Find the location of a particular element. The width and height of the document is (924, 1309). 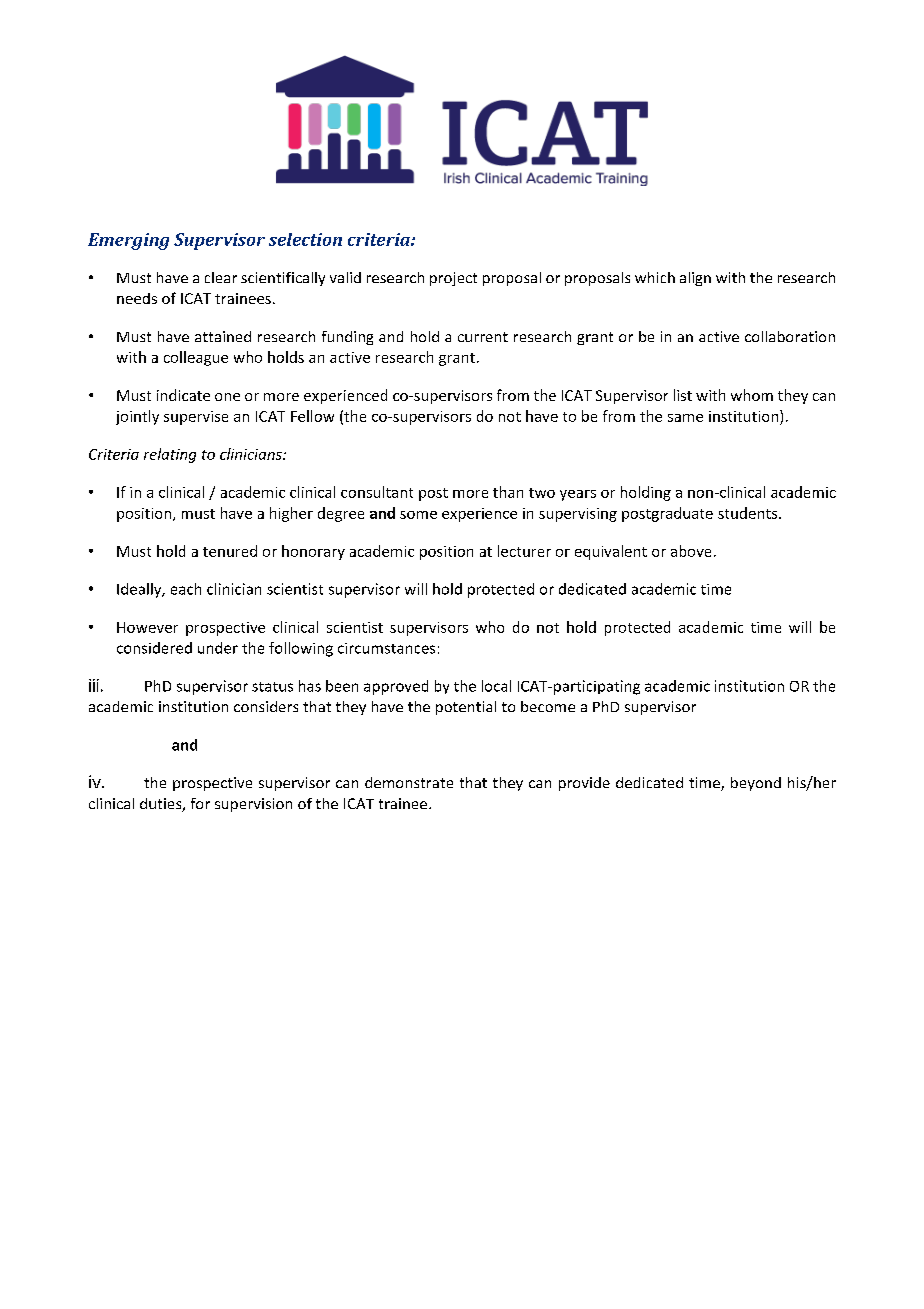

for is located at coordinates (200, 803).
